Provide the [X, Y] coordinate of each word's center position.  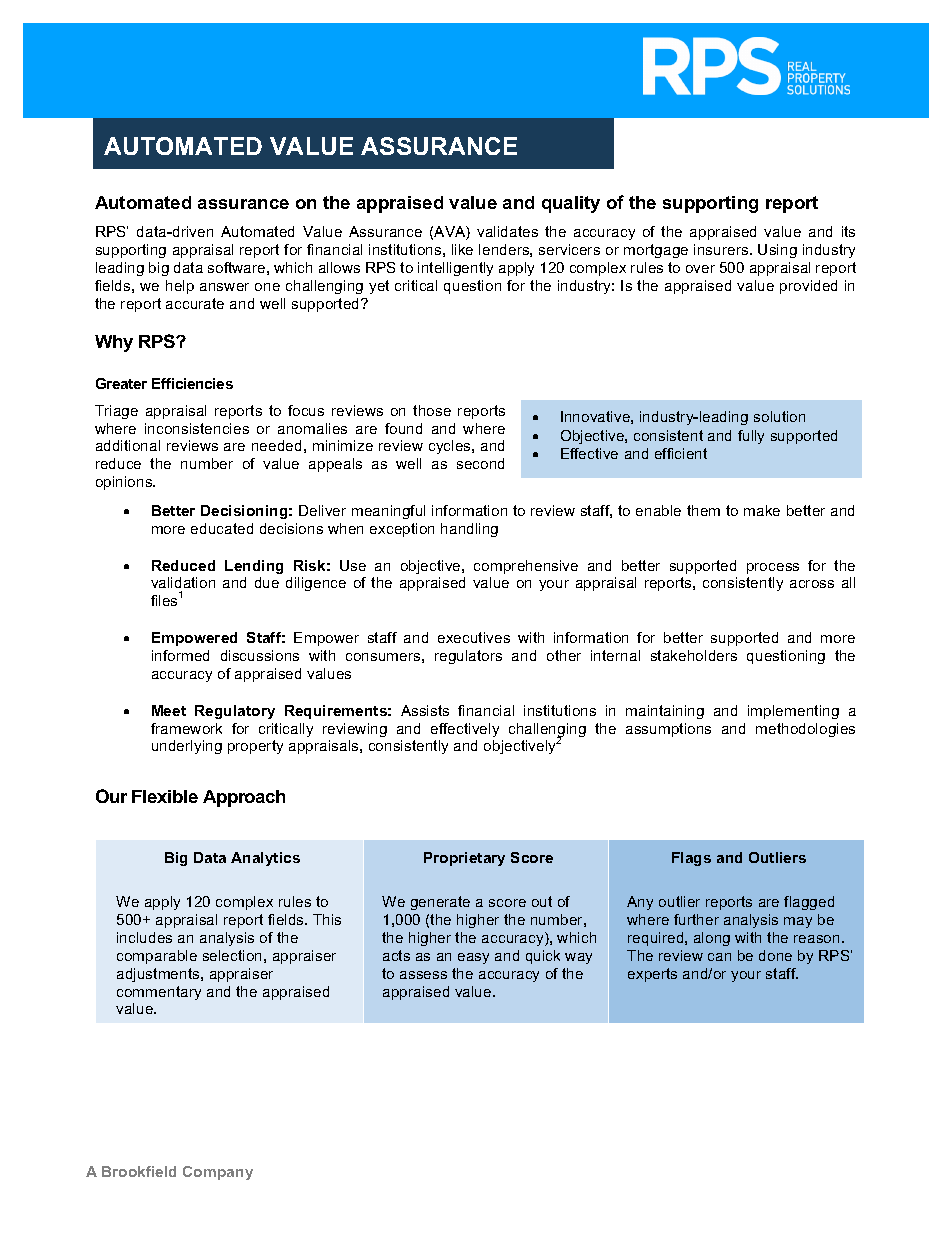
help [180, 287]
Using [777, 251]
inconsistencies [197, 428]
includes [144, 937]
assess [423, 975]
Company [218, 1173]
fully [751, 437]
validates [507, 231]
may [798, 922]
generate [440, 903]
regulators [468, 657]
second [480, 463]
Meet [169, 710]
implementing [793, 712]
